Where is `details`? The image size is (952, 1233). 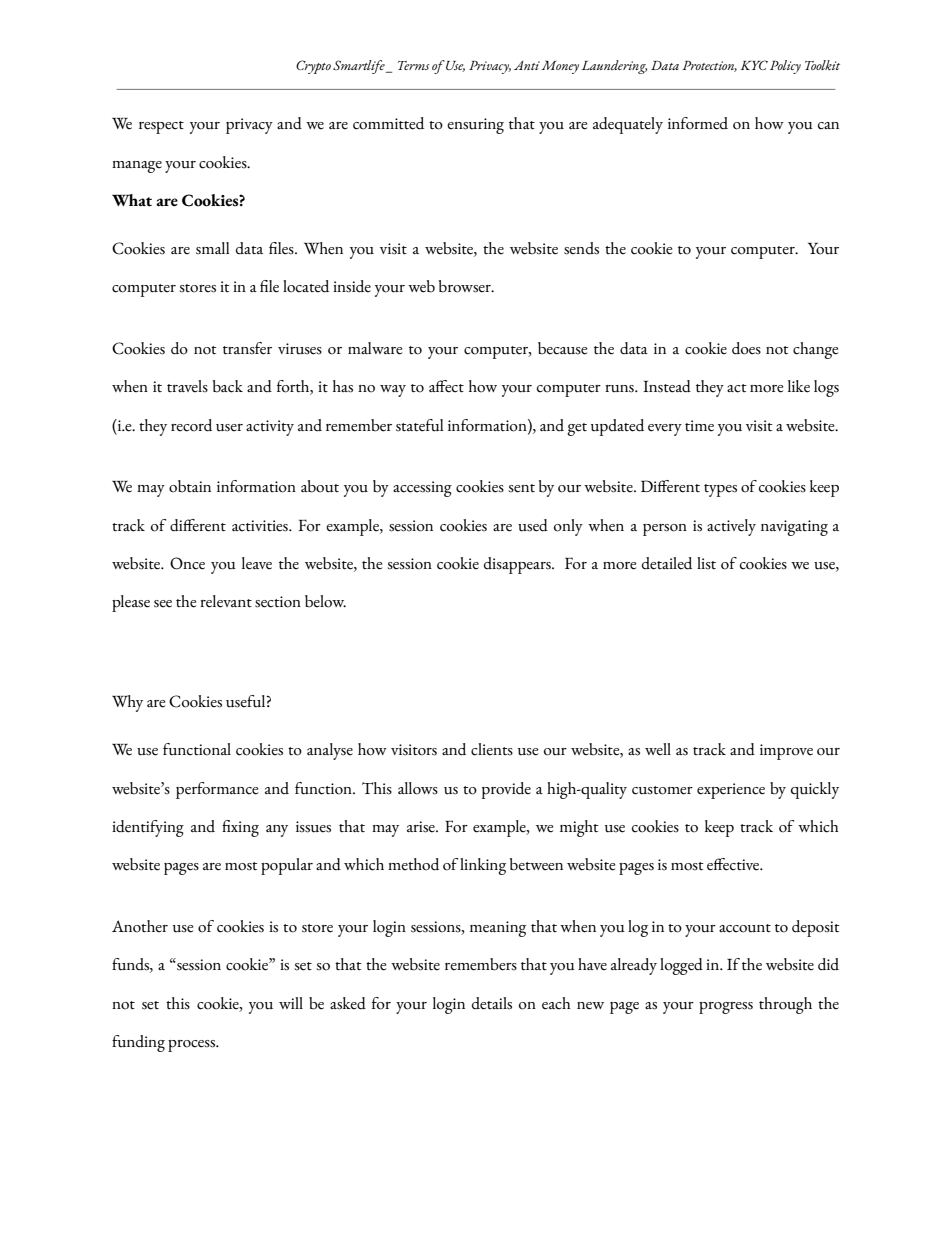 details is located at coordinates (492, 1003).
